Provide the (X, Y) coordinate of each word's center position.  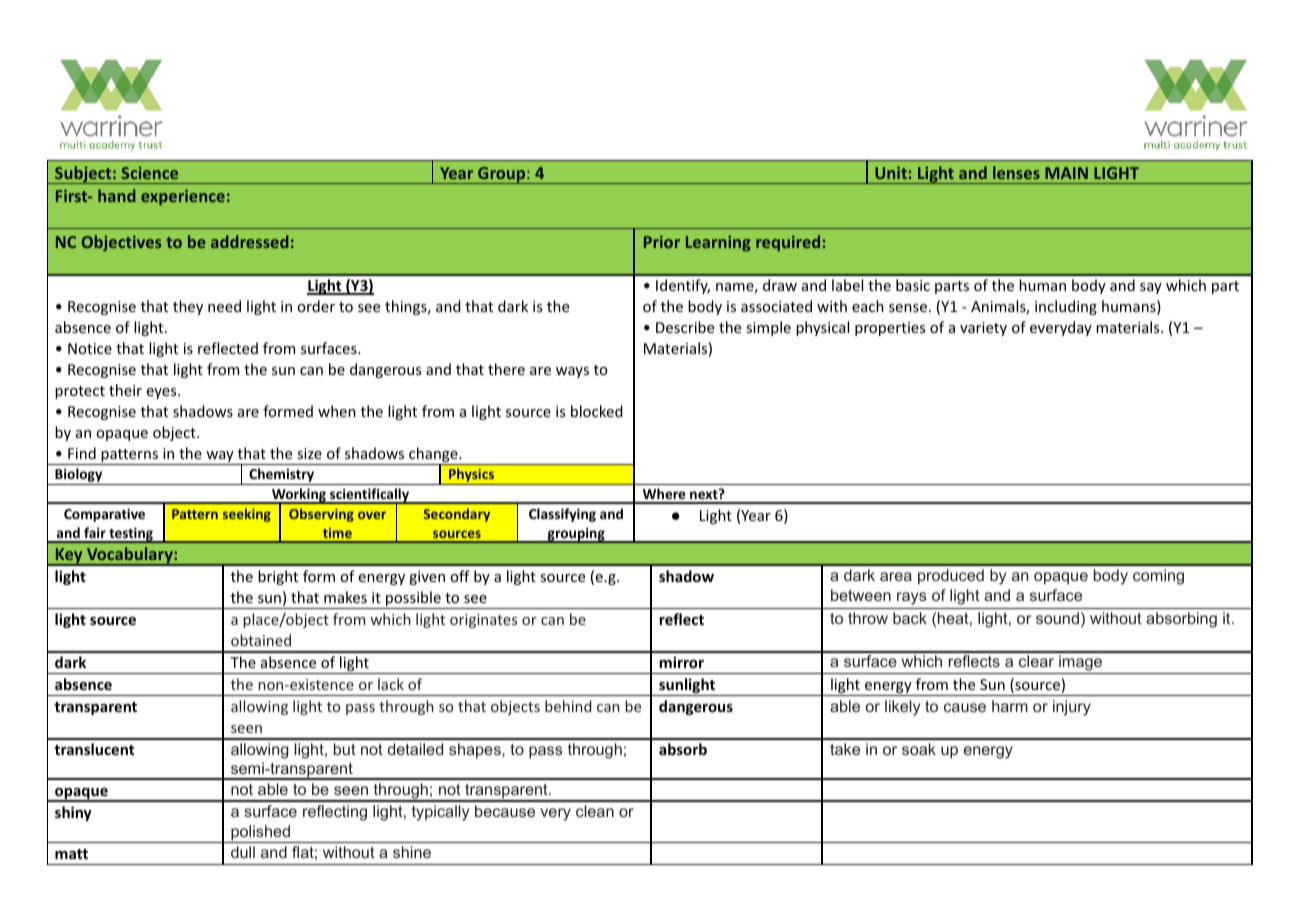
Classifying (562, 515)
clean (595, 811)
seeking (247, 515)
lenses (1016, 172)
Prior (662, 242)
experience (183, 197)
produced (951, 577)
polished (261, 834)
